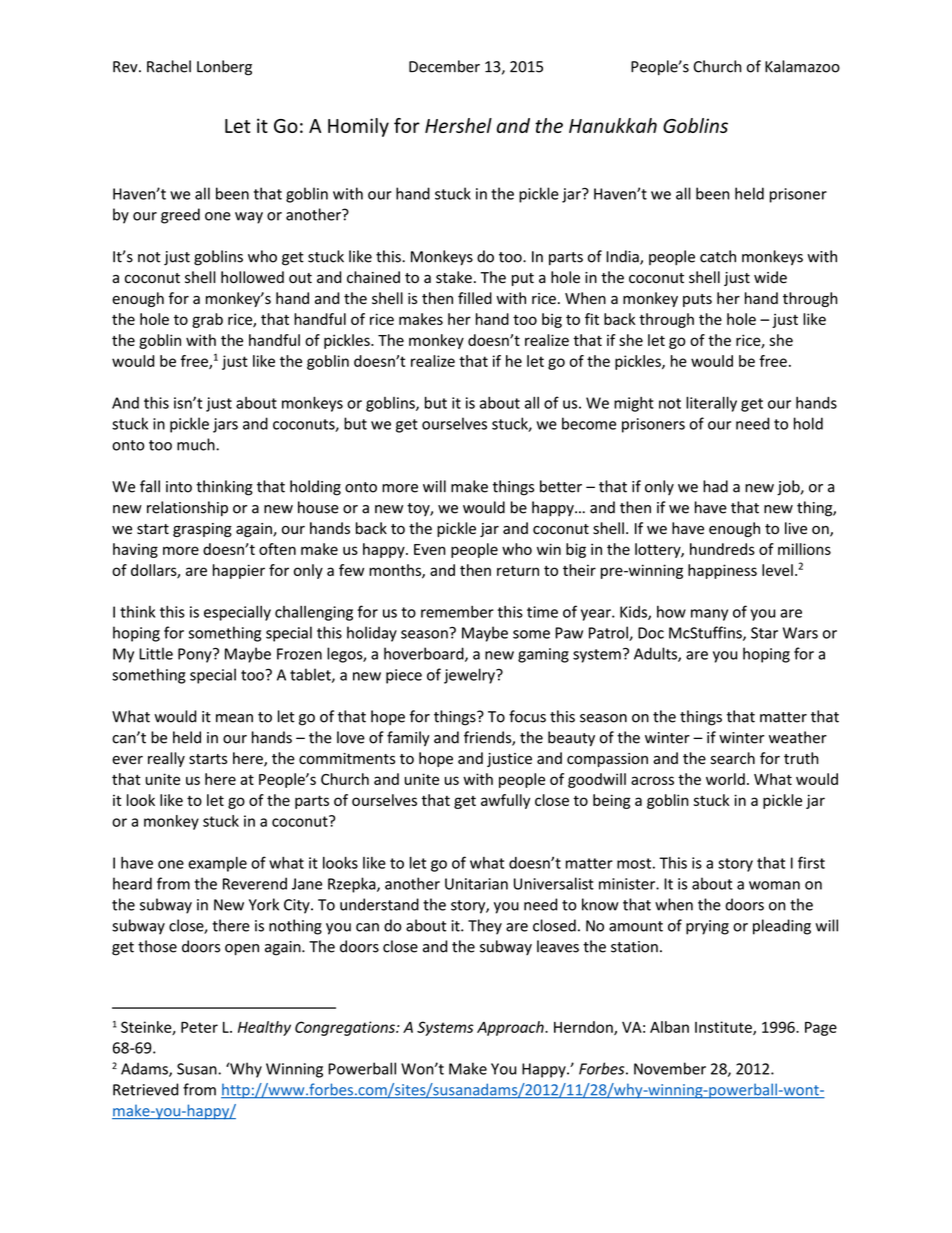 This screenshot has height=1233, width=952. What do you see at coordinates (239, 571) in the screenshot?
I see `happier` at bounding box center [239, 571].
